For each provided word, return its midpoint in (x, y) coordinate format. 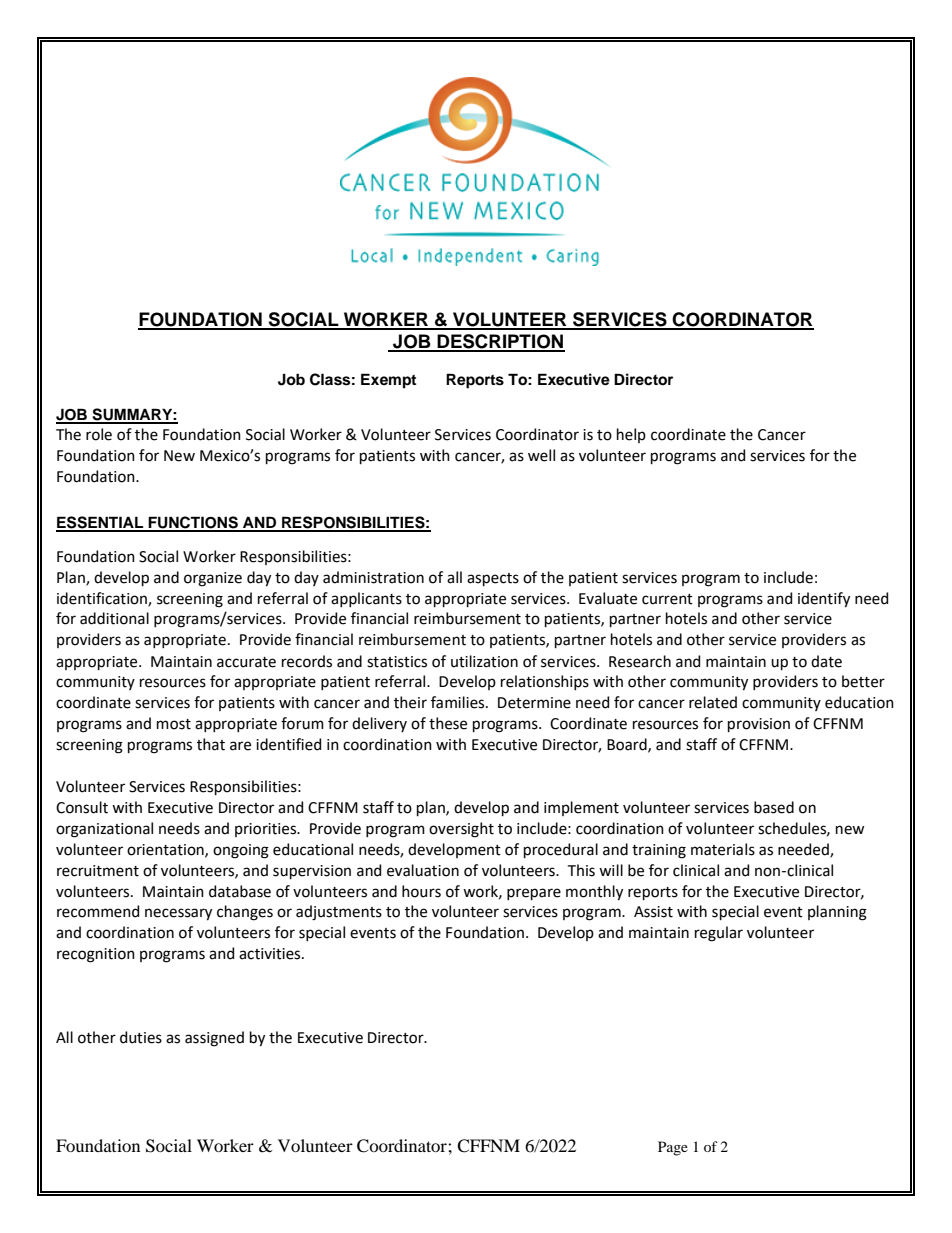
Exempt (388, 381)
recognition (96, 955)
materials (723, 849)
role (99, 434)
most (174, 724)
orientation (166, 850)
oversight (461, 830)
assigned (214, 1039)
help (631, 435)
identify (824, 600)
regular (719, 934)
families (459, 702)
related (713, 702)
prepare (534, 894)
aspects (493, 579)
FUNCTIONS (193, 523)
